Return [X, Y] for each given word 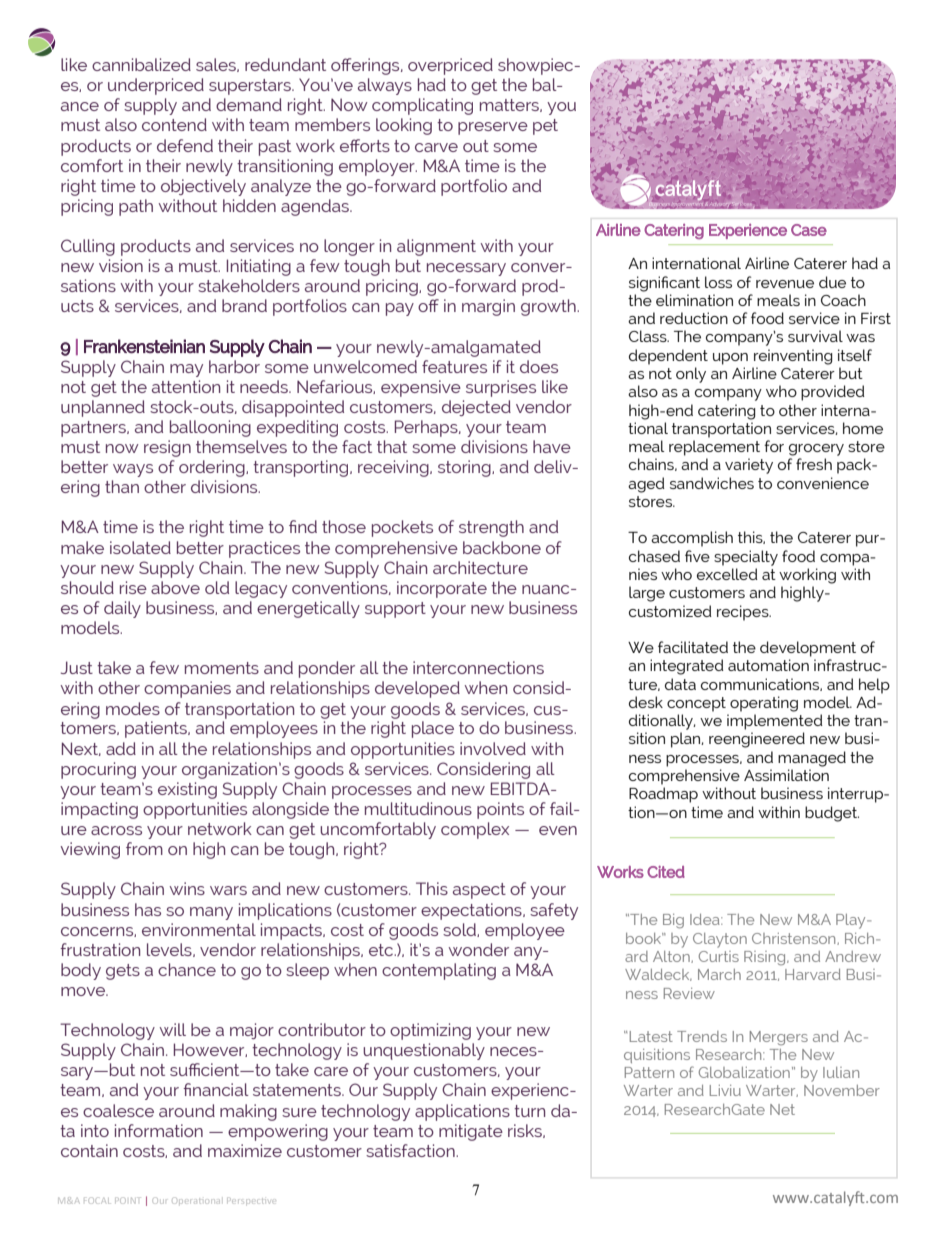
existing [187, 790]
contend [174, 124]
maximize [245, 1150]
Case [809, 230]
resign [167, 448]
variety [749, 466]
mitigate [471, 1132]
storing [465, 468]
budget [832, 814]
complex [475, 830]
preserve [493, 128]
